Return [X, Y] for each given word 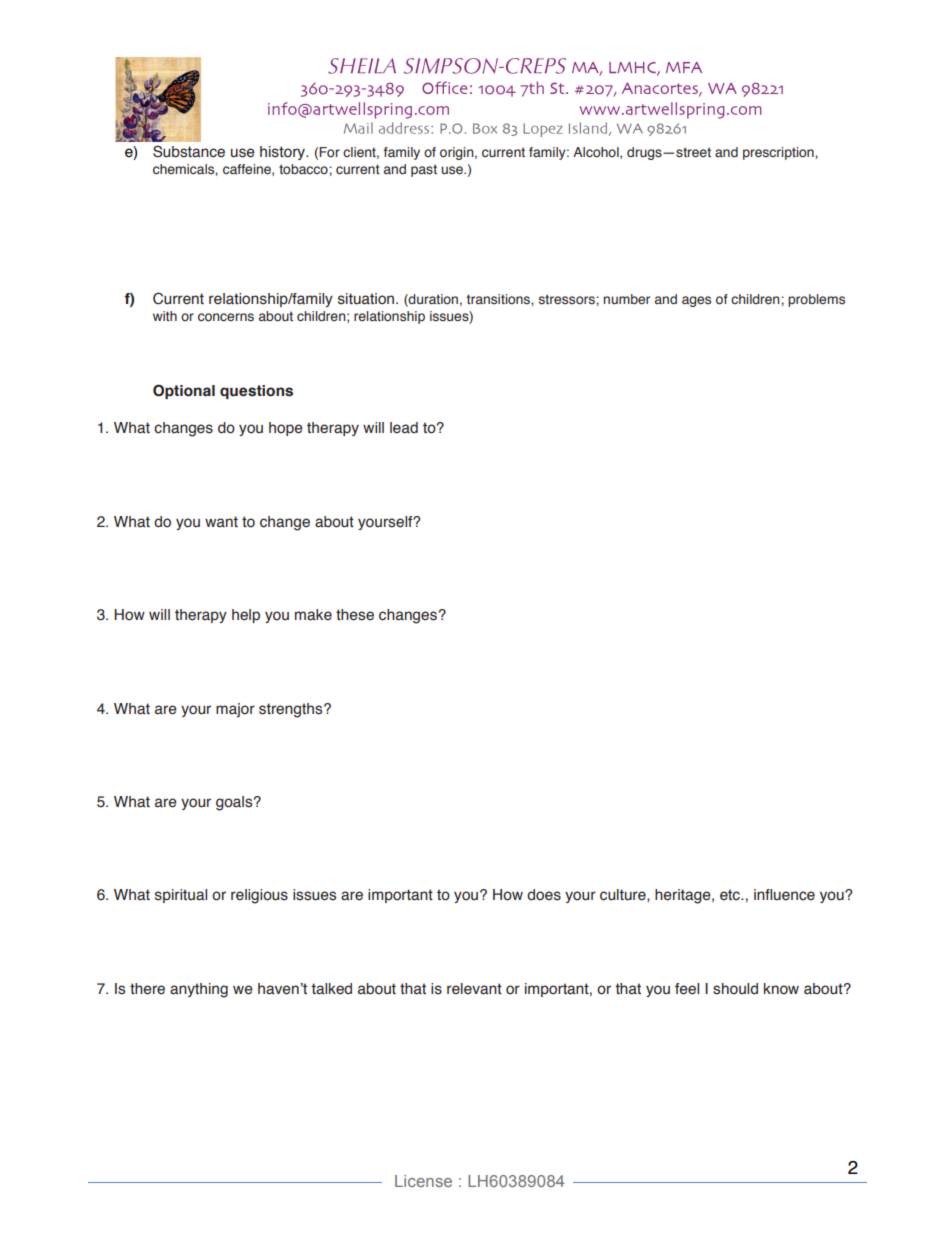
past [424, 170]
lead [404, 428]
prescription [779, 153]
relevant [474, 989]
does [544, 895]
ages [696, 301]
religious [259, 896]
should [735, 989]
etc [731, 895]
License [423, 1181]
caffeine [248, 170]
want [221, 522]
